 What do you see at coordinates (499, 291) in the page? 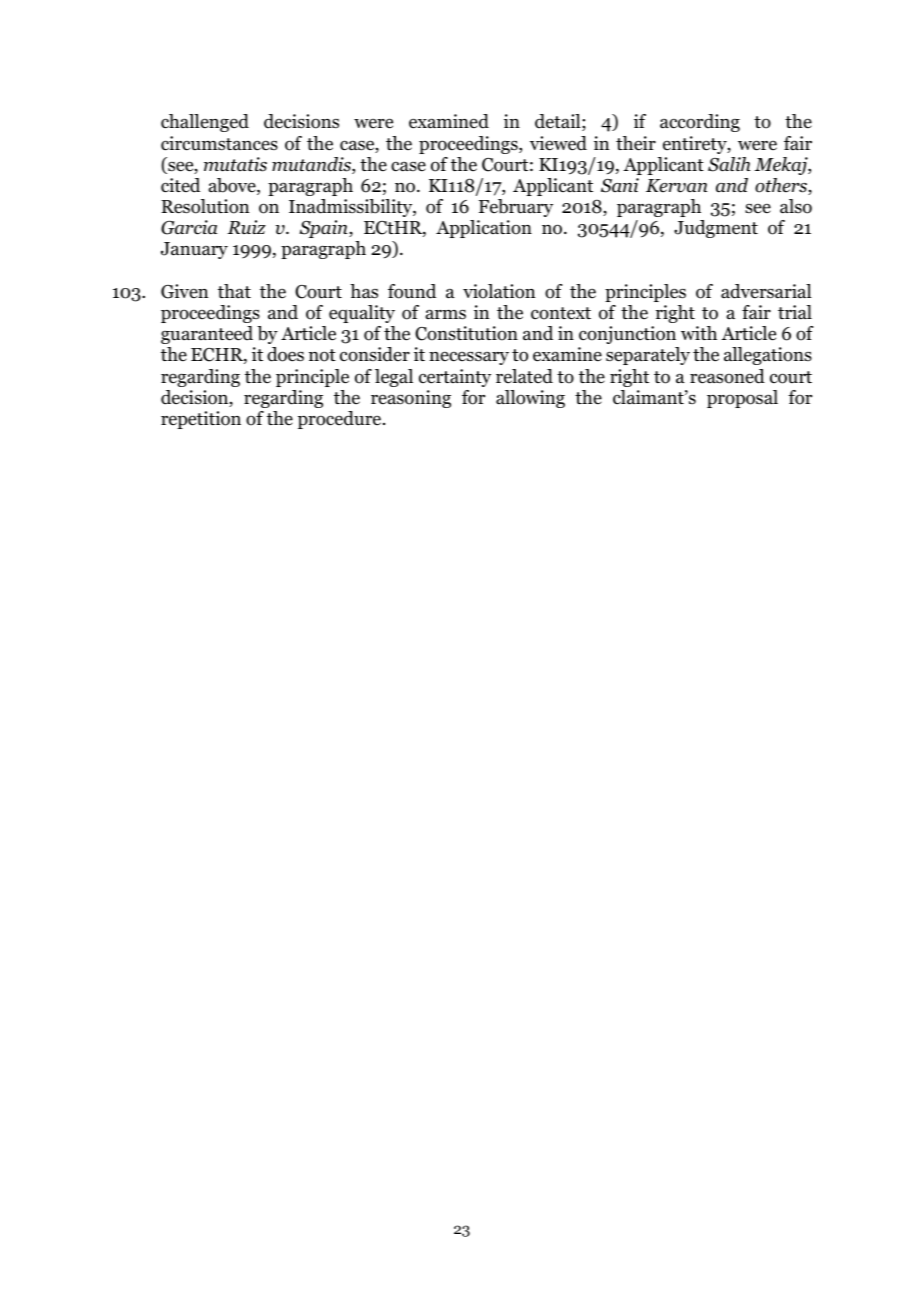
I see `violation` at bounding box center [499, 291].
